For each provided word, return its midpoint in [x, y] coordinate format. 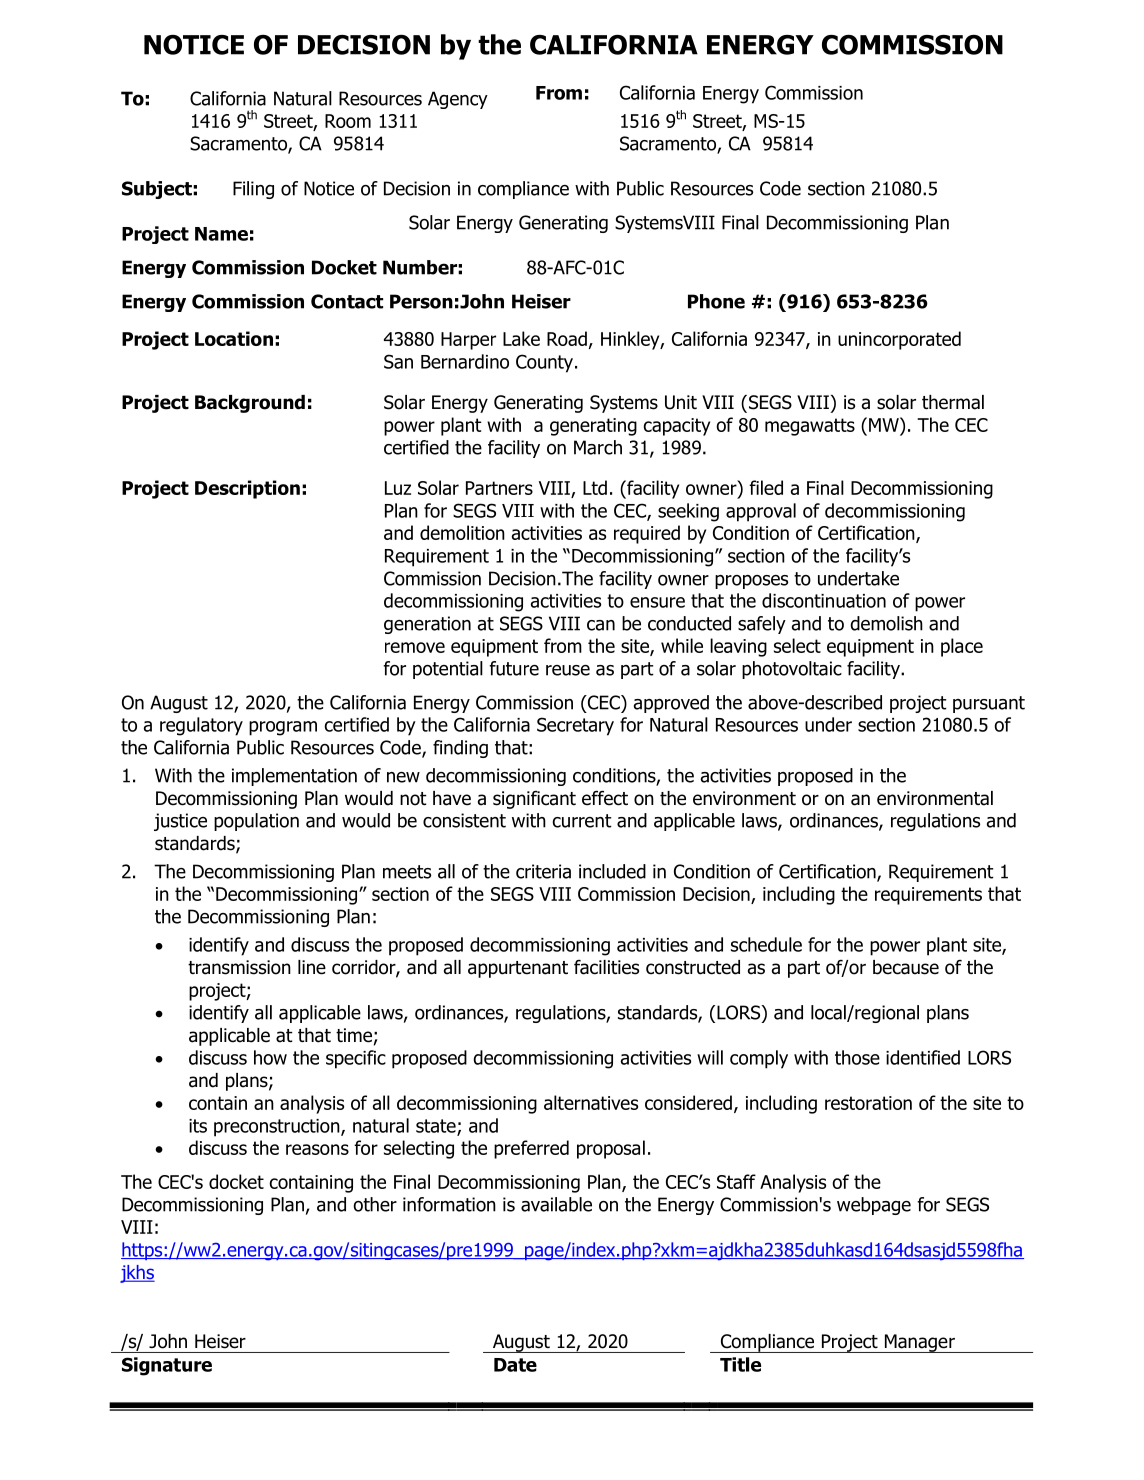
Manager [919, 1343]
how [270, 1057]
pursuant [989, 704]
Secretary [575, 726]
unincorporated [899, 340]
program [283, 728]
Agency [458, 100]
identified [923, 1057]
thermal [953, 402]
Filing [253, 190]
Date [515, 1365]
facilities [606, 967]
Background [250, 404]
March [598, 447]
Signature [167, 1366]
